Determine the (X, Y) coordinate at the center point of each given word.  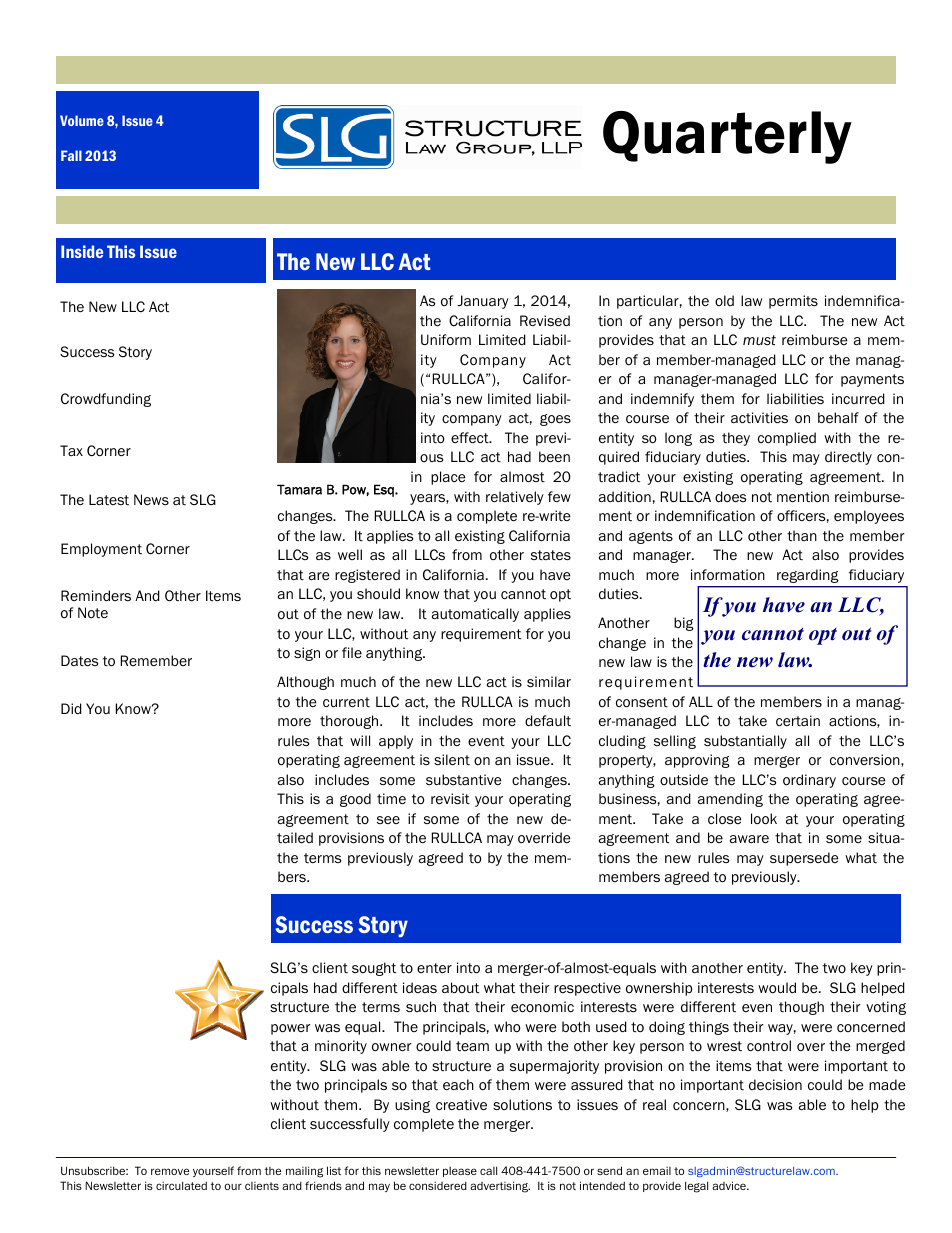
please (460, 1172)
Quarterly (727, 137)
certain (798, 720)
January (483, 302)
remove (170, 1171)
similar (549, 681)
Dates (79, 661)
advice (730, 1185)
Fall (71, 155)
